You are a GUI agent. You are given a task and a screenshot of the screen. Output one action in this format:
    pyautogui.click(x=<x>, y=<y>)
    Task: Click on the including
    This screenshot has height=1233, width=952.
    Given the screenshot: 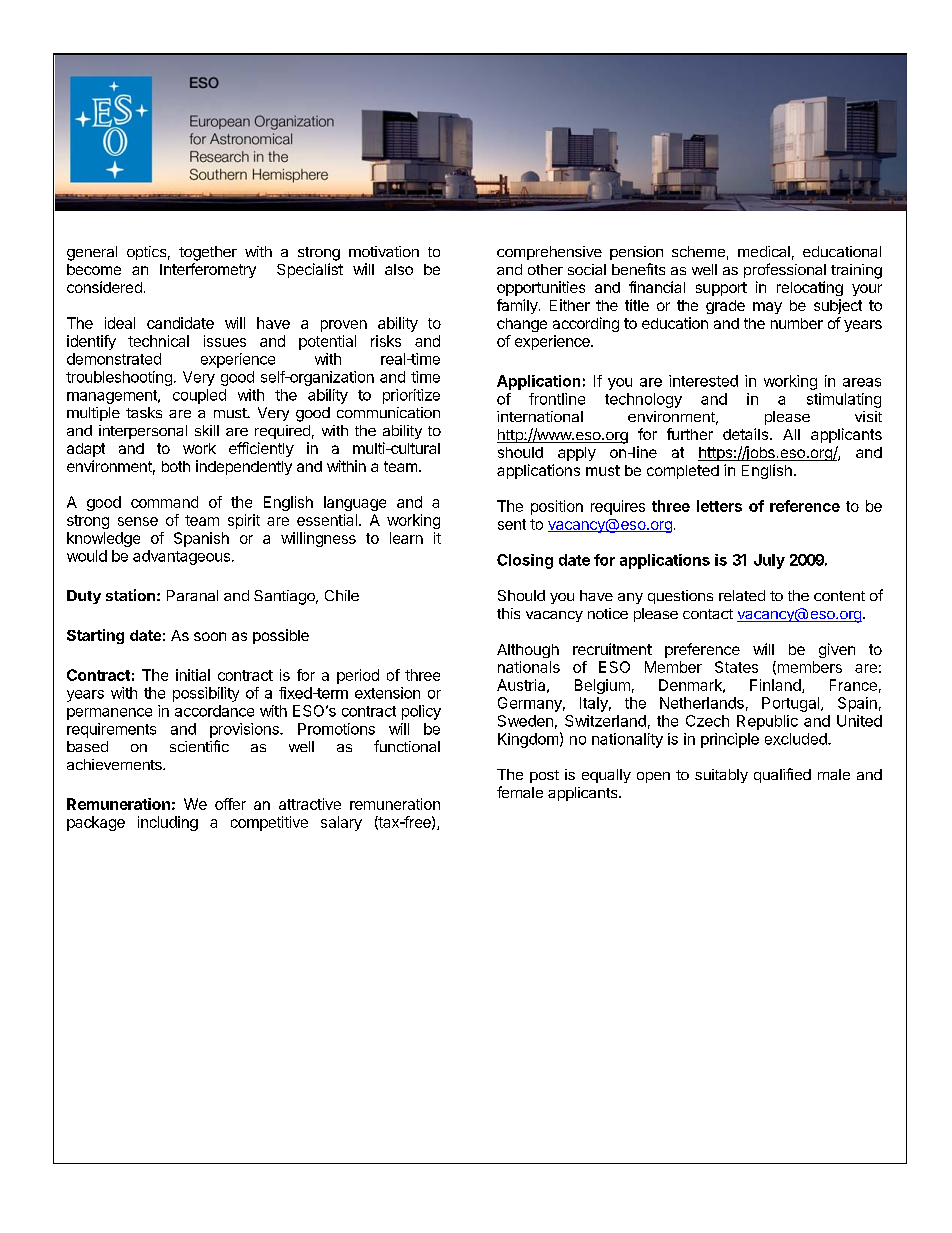 What is the action you would take?
    pyautogui.click(x=168, y=823)
